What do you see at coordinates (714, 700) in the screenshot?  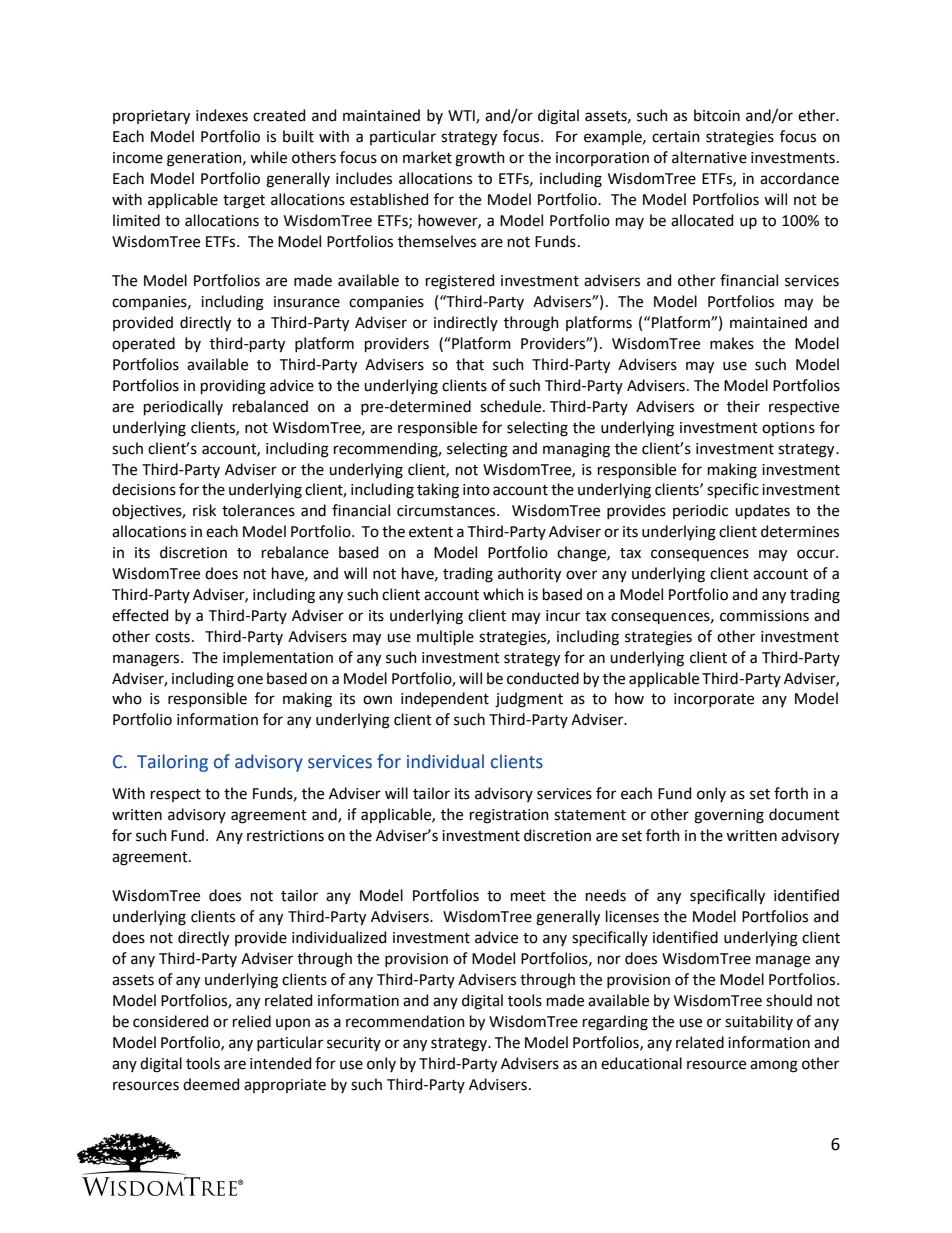 I see `incorporate` at bounding box center [714, 700].
